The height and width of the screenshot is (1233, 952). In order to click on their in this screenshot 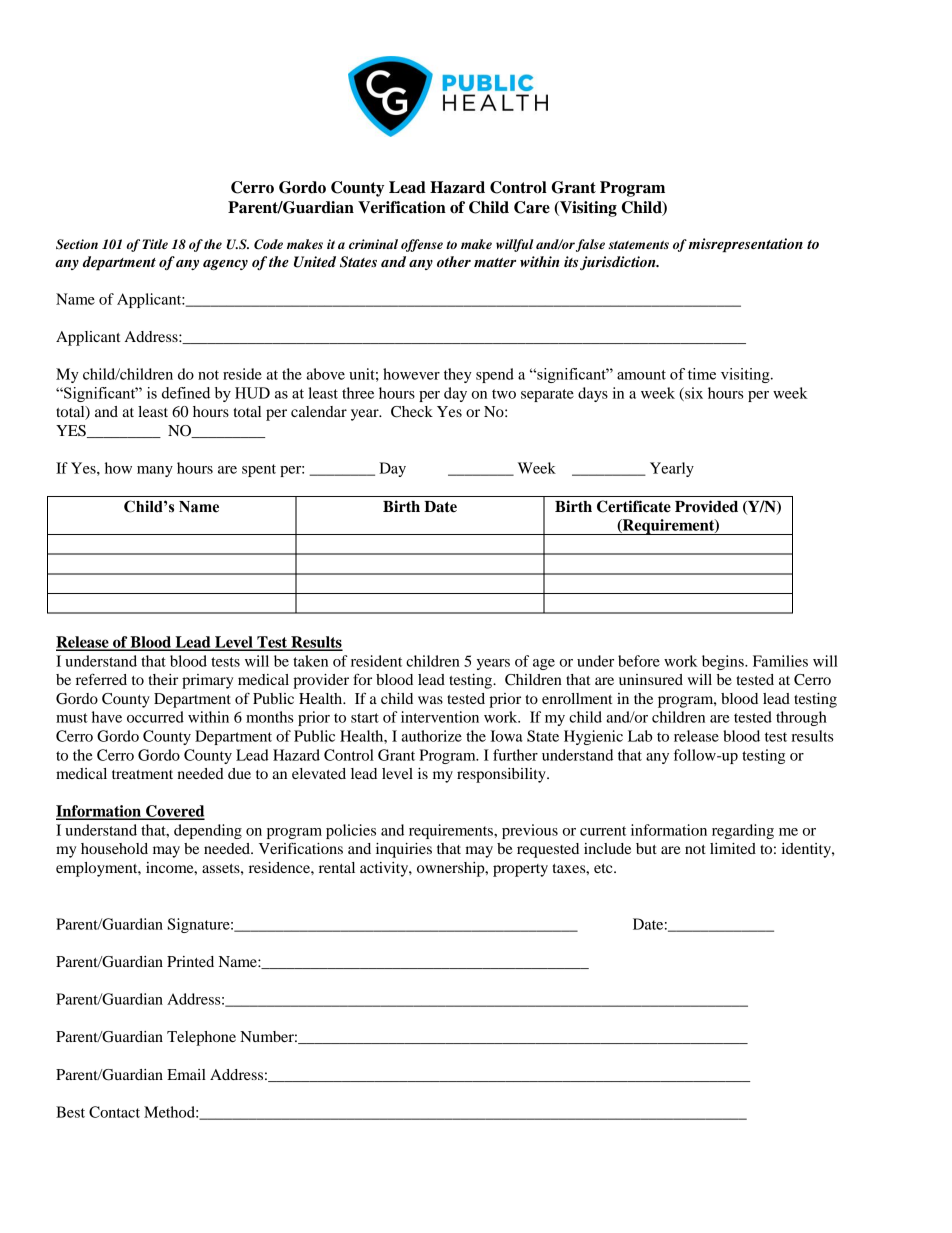, I will do `click(163, 679)`.
